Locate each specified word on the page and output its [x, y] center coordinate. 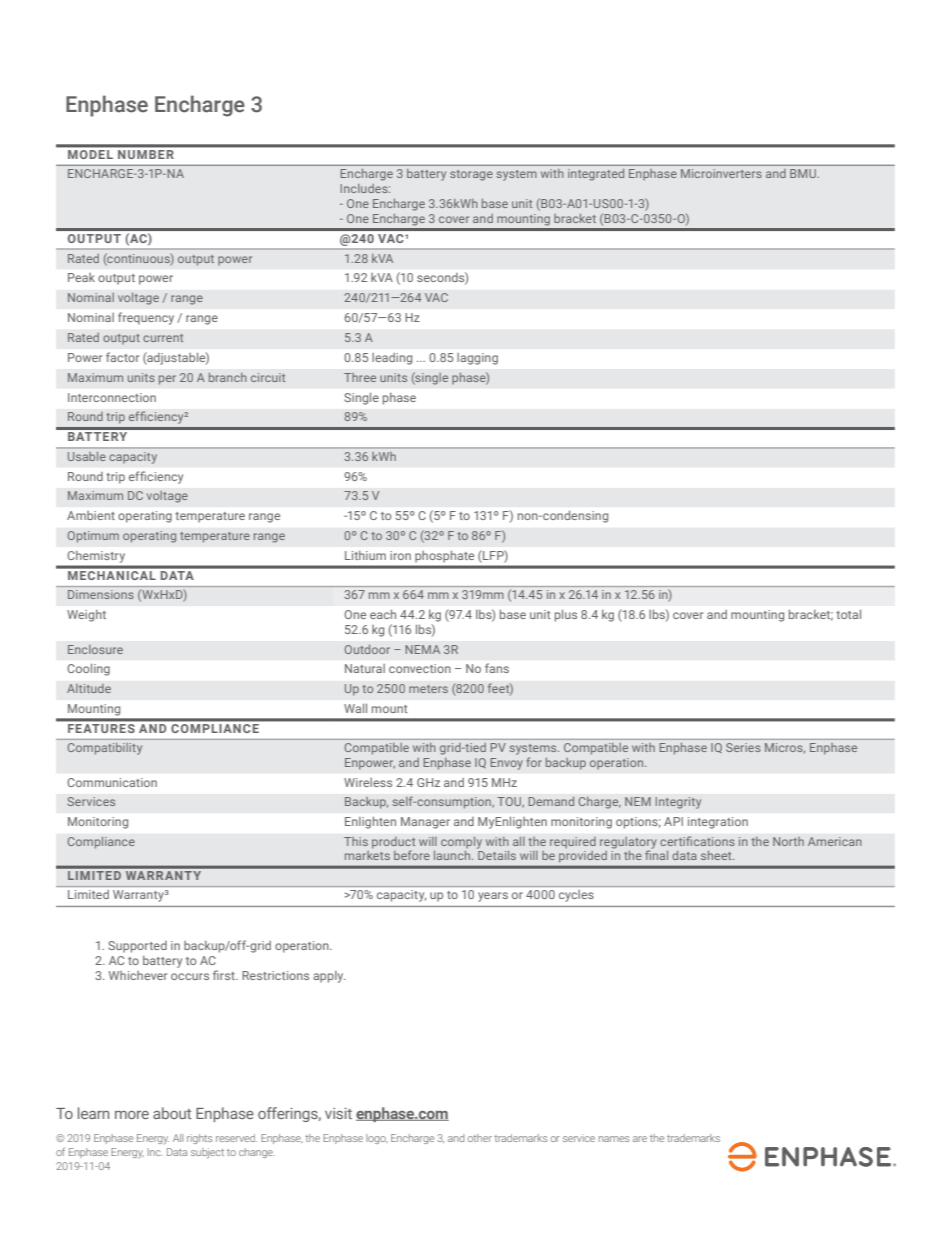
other [480, 1138]
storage [471, 175]
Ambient [91, 515]
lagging [477, 359]
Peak [81, 277]
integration [718, 823]
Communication [112, 782]
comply [461, 843]
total [848, 614]
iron [400, 555]
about [172, 1113]
